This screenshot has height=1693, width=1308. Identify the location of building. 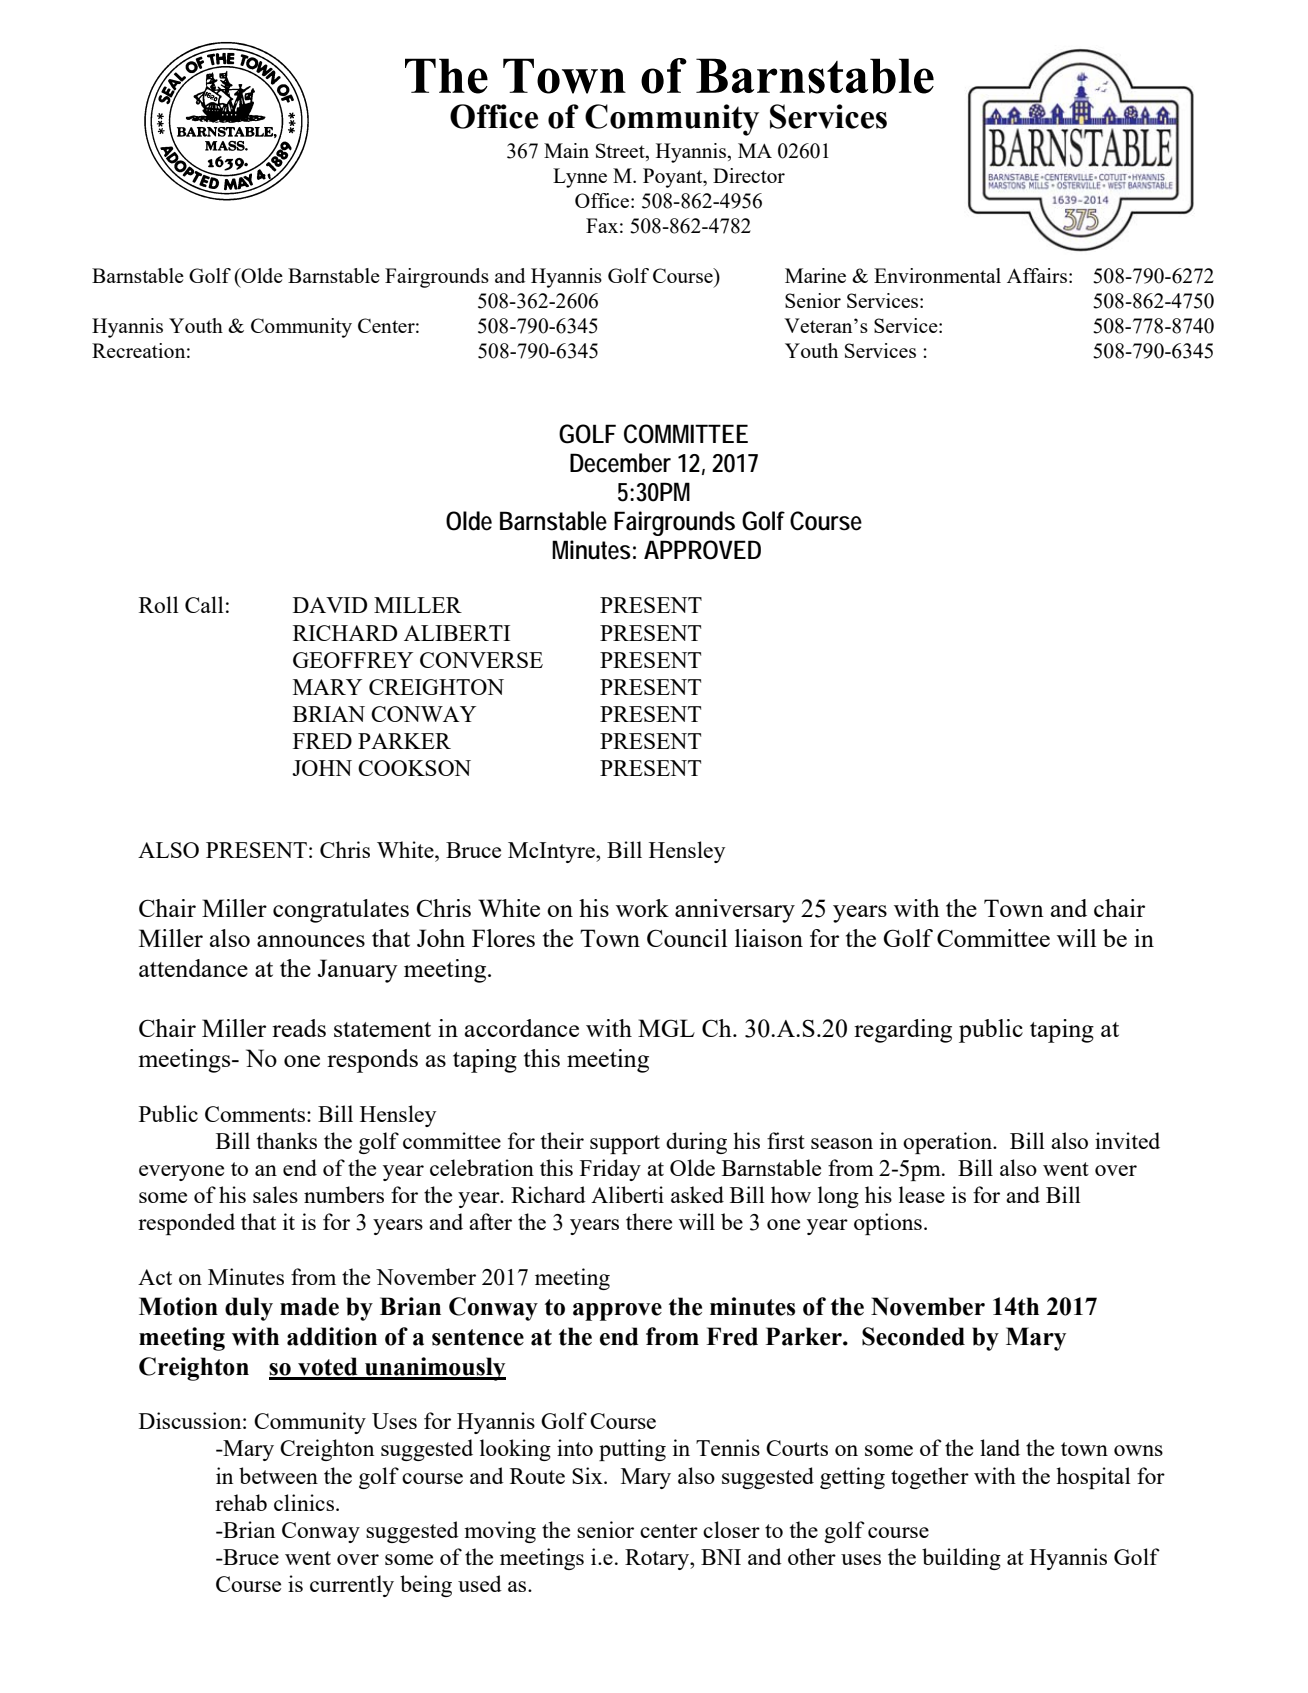
(961, 1559).
